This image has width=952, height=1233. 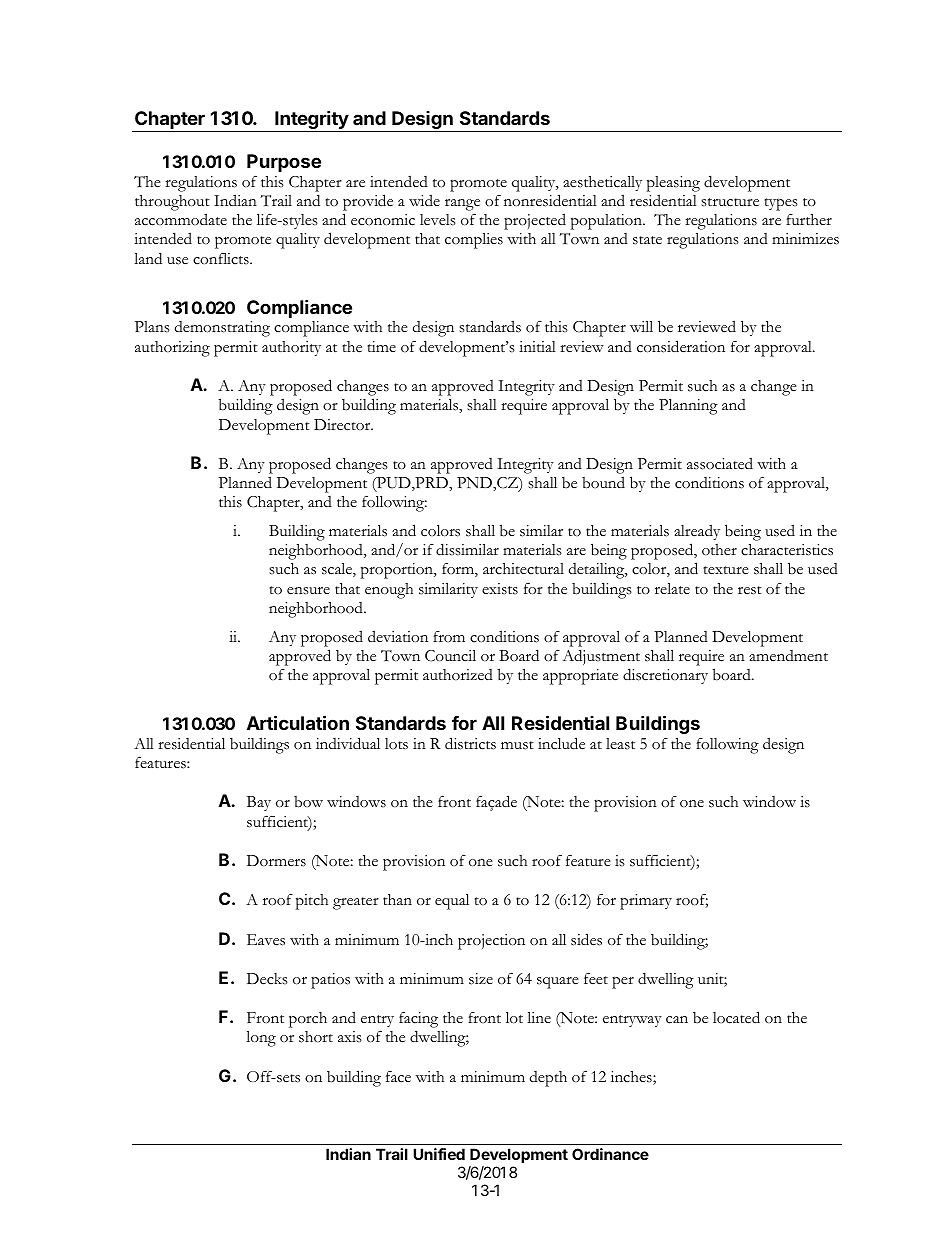 I want to click on Bay, so click(x=259, y=803).
